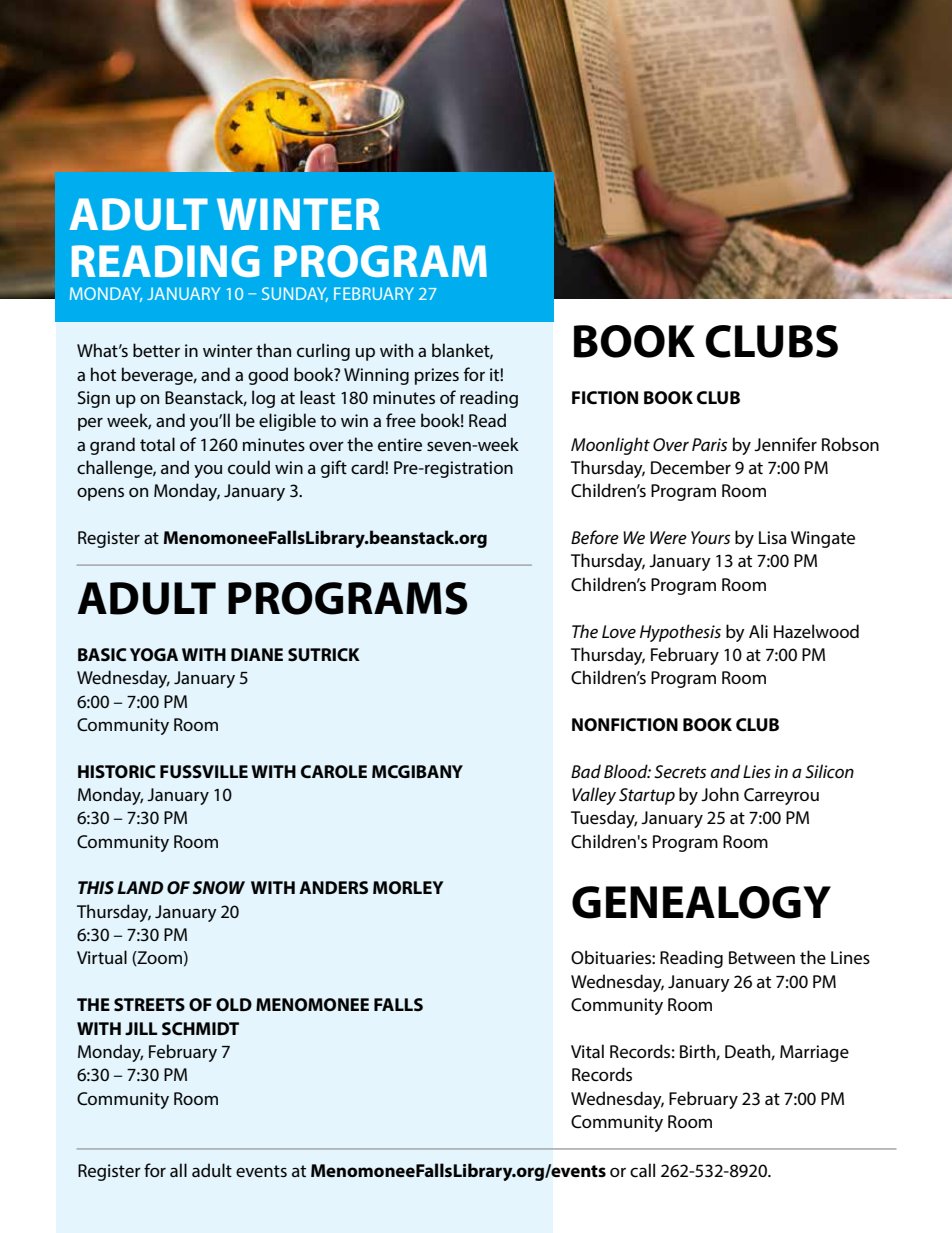 This screenshot has width=952, height=1233. Describe the element at coordinates (408, 887) in the screenshot. I see `MORLEY` at that location.
